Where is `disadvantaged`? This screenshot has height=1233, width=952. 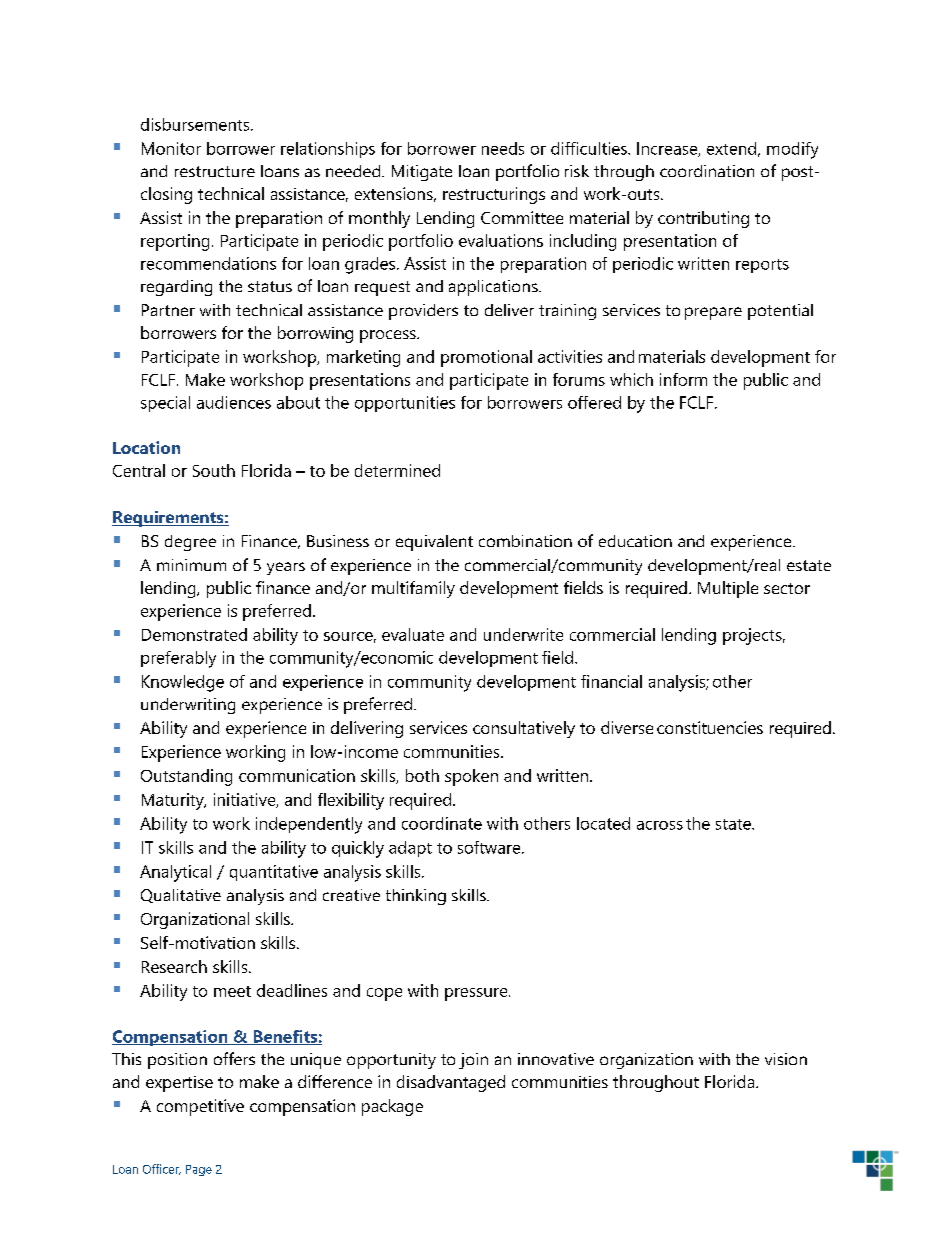 disadvantaged is located at coordinates (451, 1083).
